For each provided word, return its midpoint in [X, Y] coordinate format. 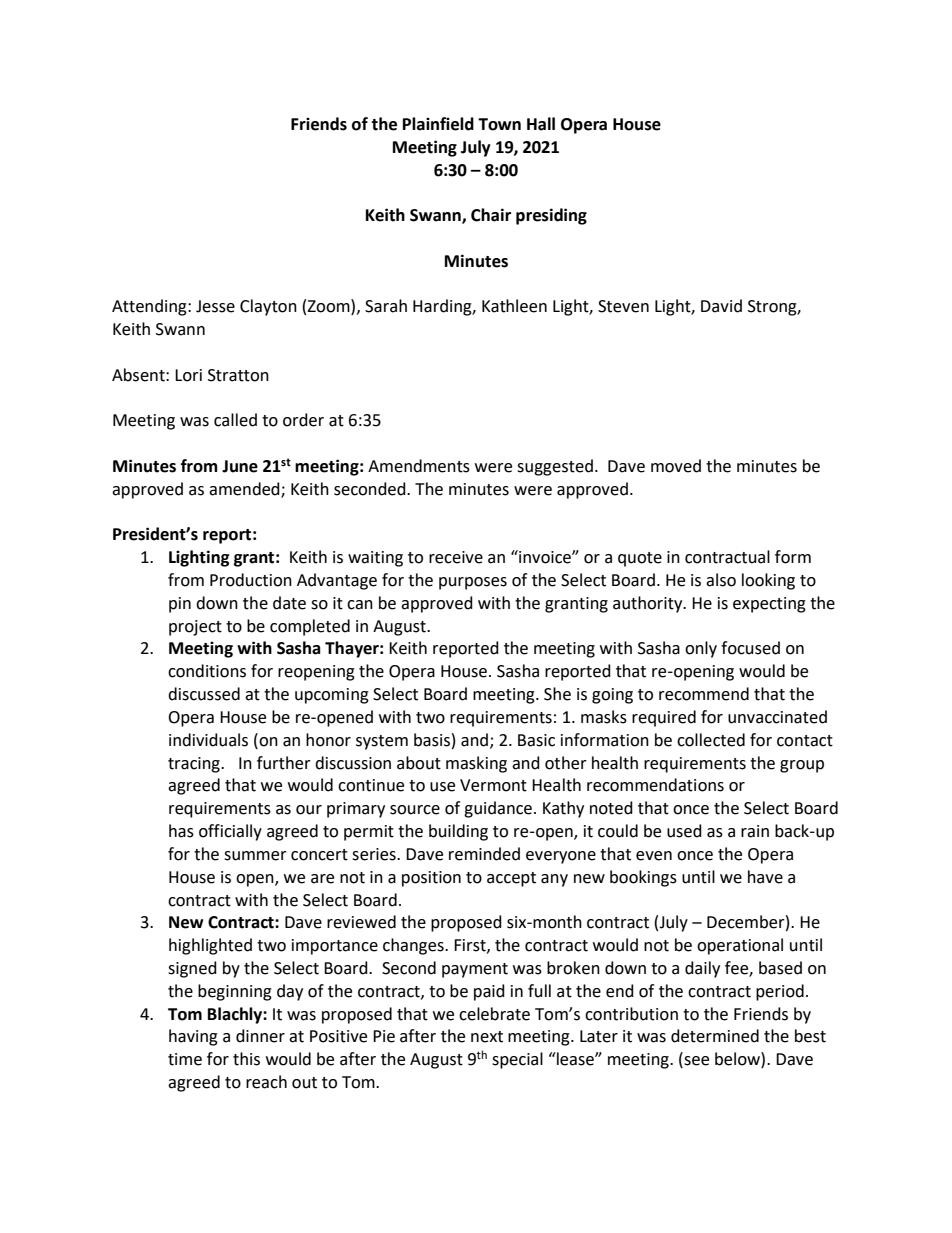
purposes [473, 583]
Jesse [215, 306]
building [458, 832]
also [721, 580]
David [721, 306]
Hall [541, 124]
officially [230, 832]
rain [755, 831]
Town [499, 124]
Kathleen [514, 306]
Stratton [238, 375]
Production [251, 580]
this [246, 1059]
